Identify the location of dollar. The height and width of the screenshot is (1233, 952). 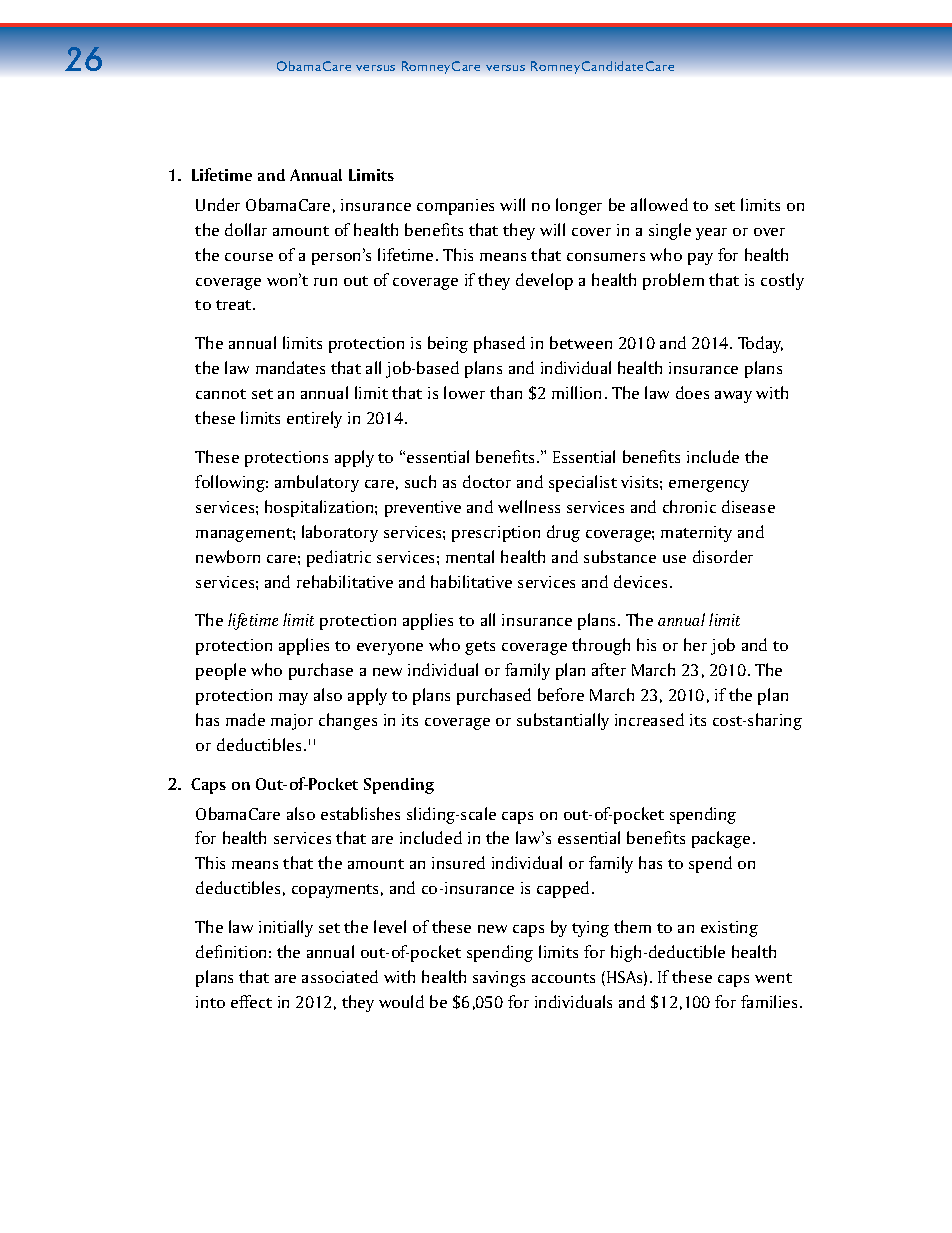
(246, 229).
